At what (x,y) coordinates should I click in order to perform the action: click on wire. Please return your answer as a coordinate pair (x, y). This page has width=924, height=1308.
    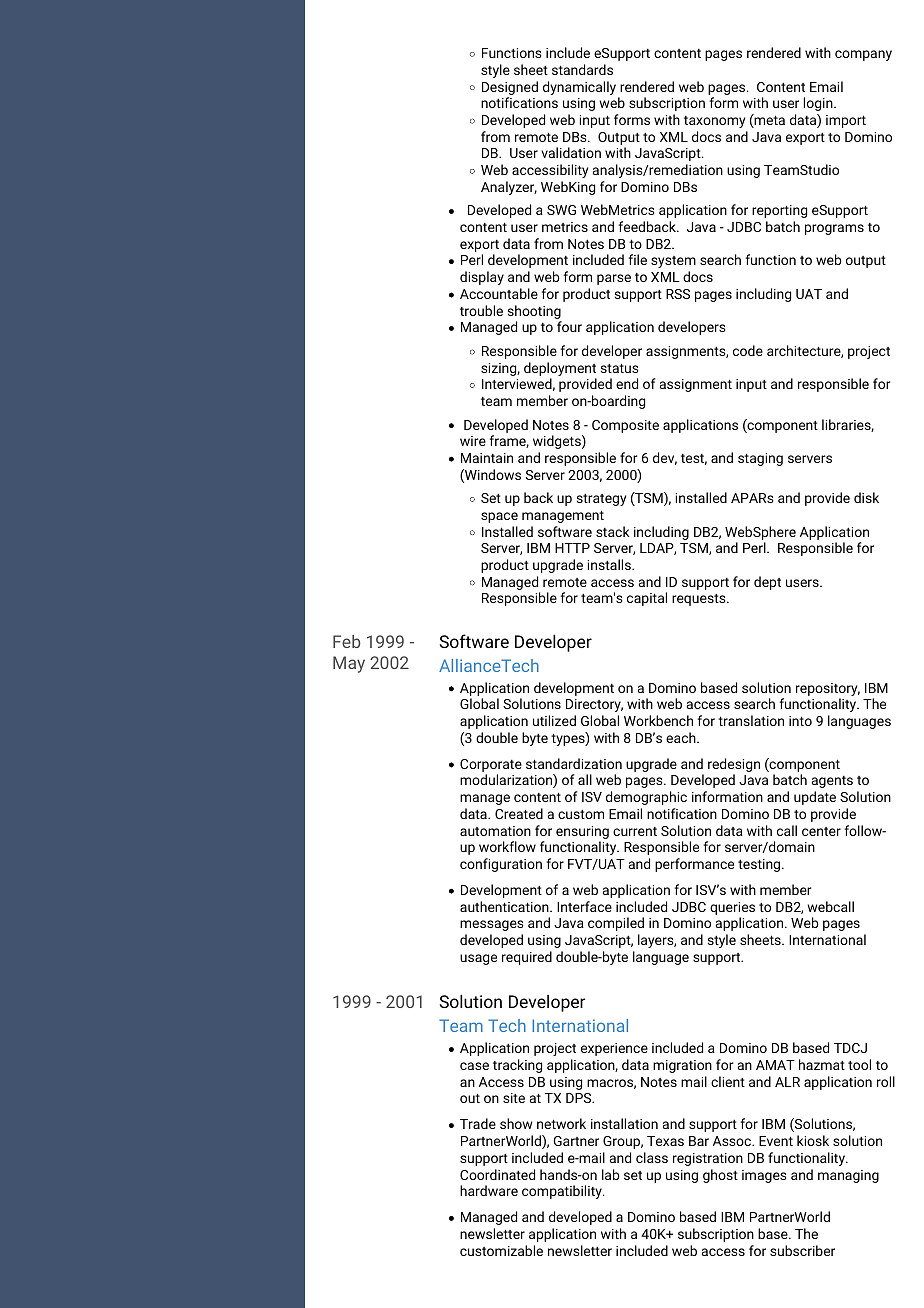
    Looking at the image, I should click on (473, 441).
